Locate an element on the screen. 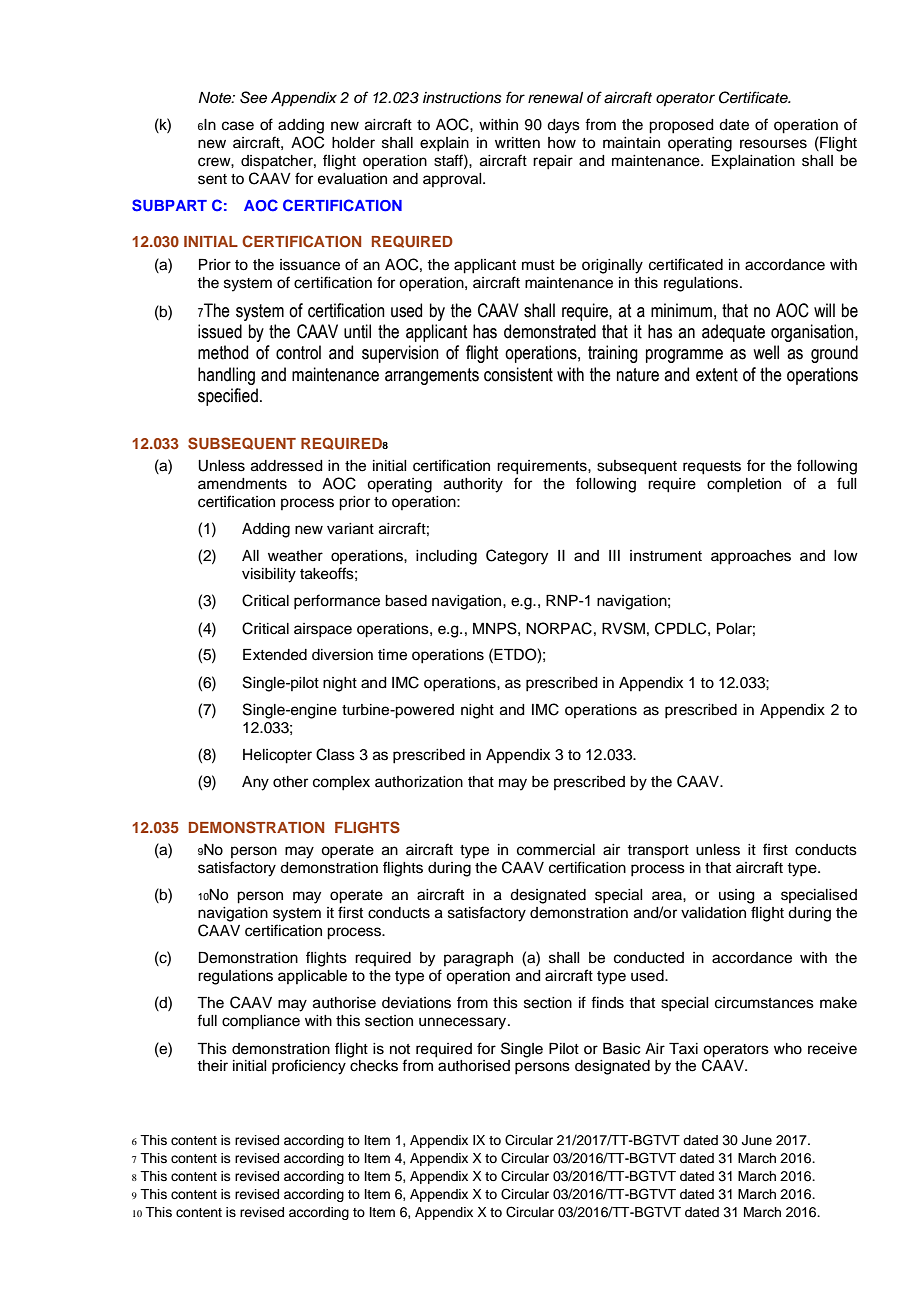 The height and width of the screenshot is (1308, 924). unnecessary is located at coordinates (464, 1023).
